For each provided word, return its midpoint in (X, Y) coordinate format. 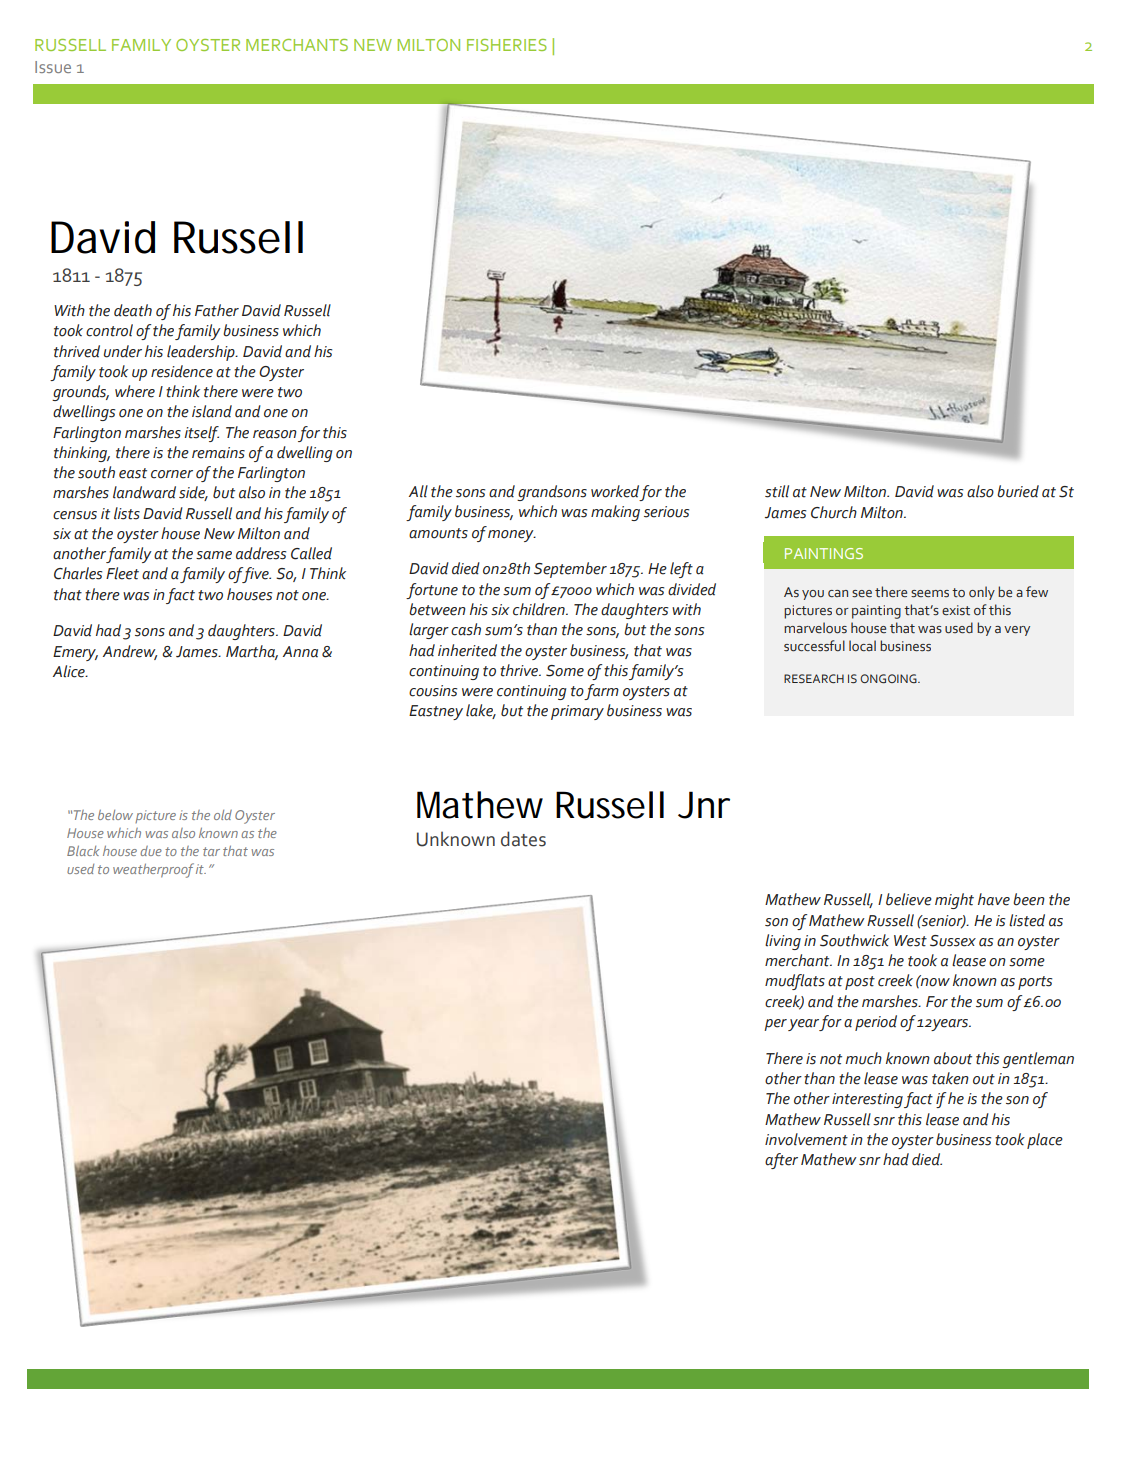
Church (834, 512)
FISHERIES (507, 45)
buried (1018, 491)
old (223, 815)
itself (201, 434)
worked (615, 491)
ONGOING (889, 678)
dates (523, 839)
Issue (53, 67)
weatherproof (153, 870)
